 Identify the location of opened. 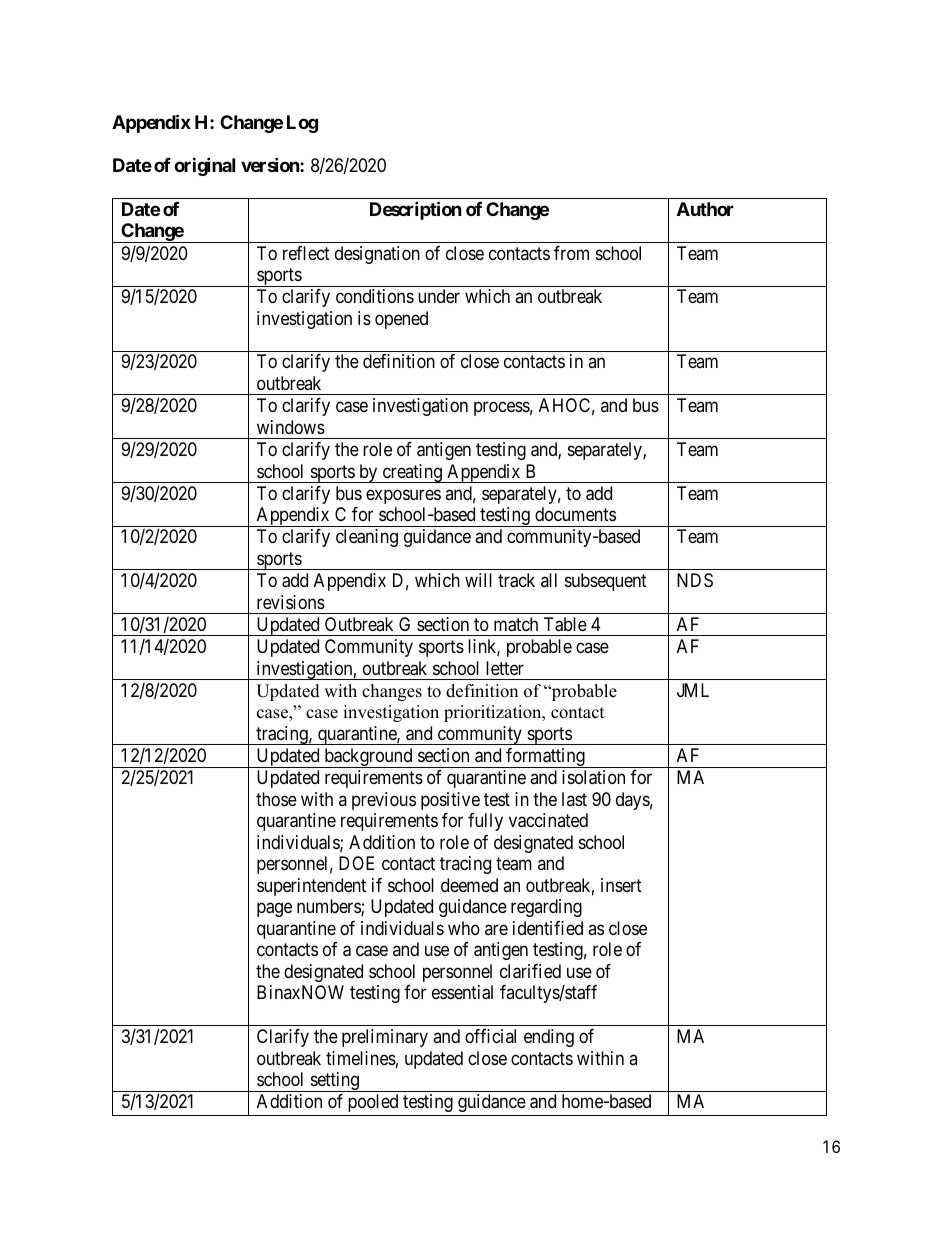
(401, 320).
